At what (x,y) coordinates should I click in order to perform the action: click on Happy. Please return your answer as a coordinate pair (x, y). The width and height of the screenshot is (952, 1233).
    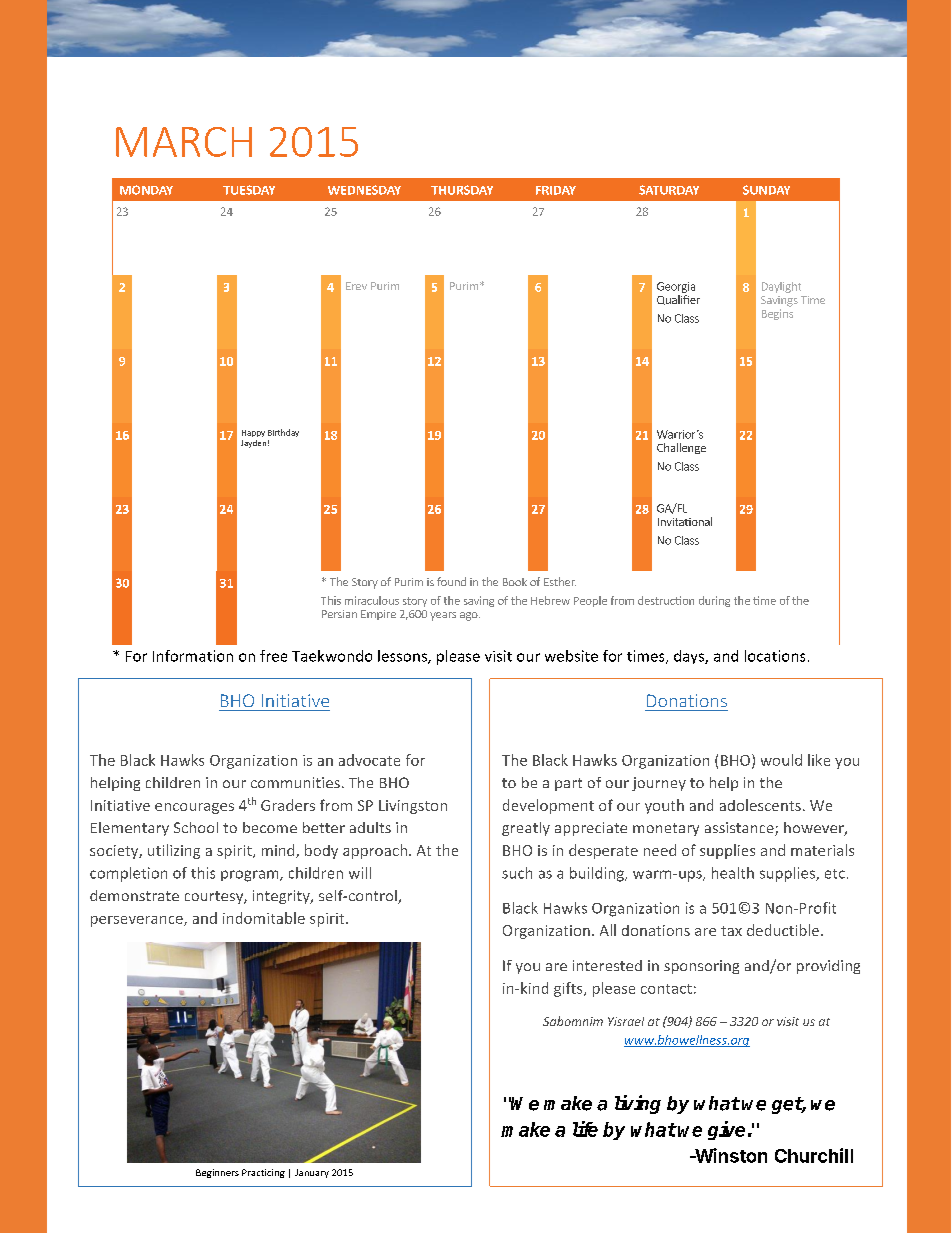
    Looking at the image, I should click on (253, 433).
